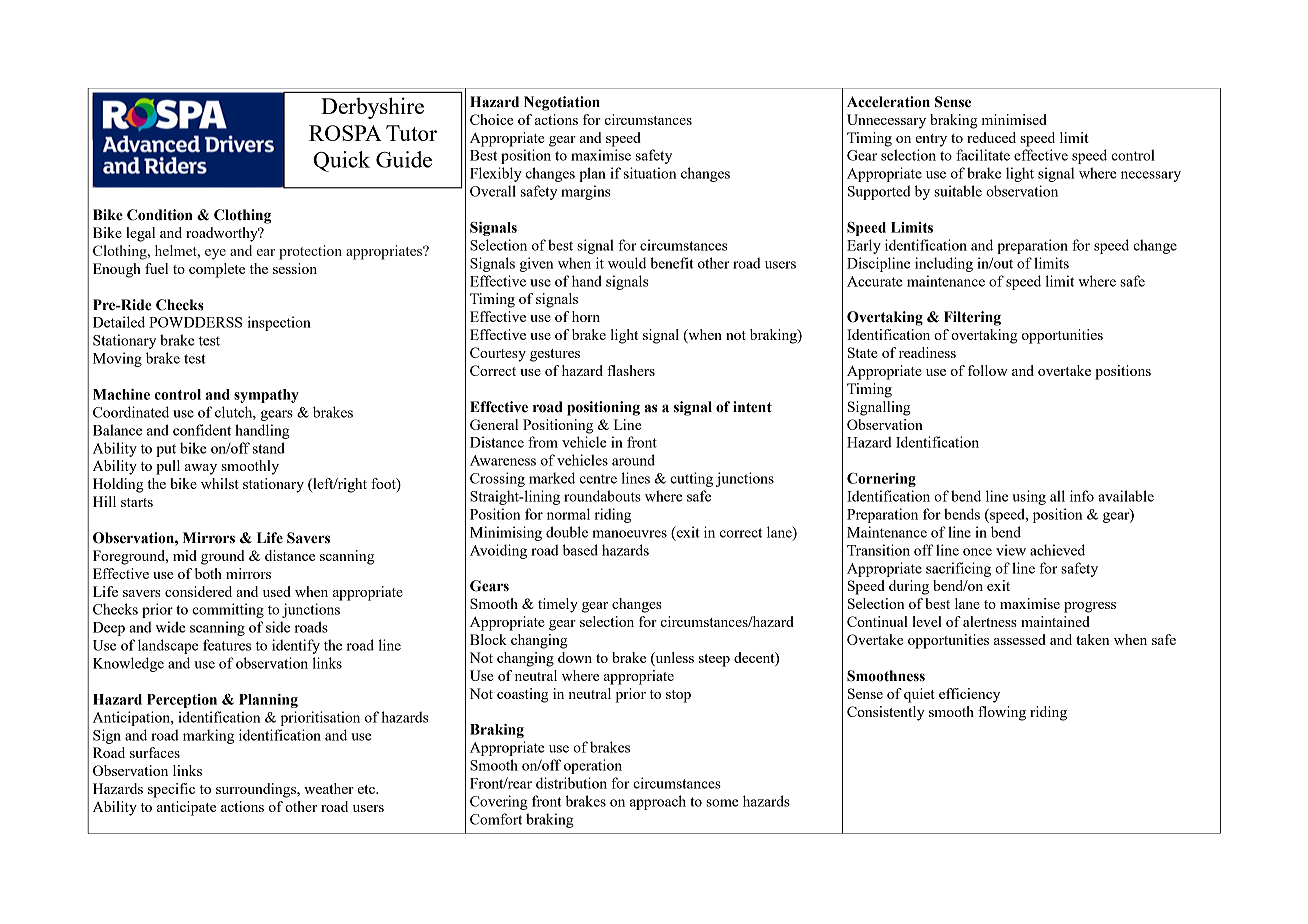 The width and height of the page is (1308, 924). What do you see at coordinates (658, 802) in the page?
I see `approach` at bounding box center [658, 802].
